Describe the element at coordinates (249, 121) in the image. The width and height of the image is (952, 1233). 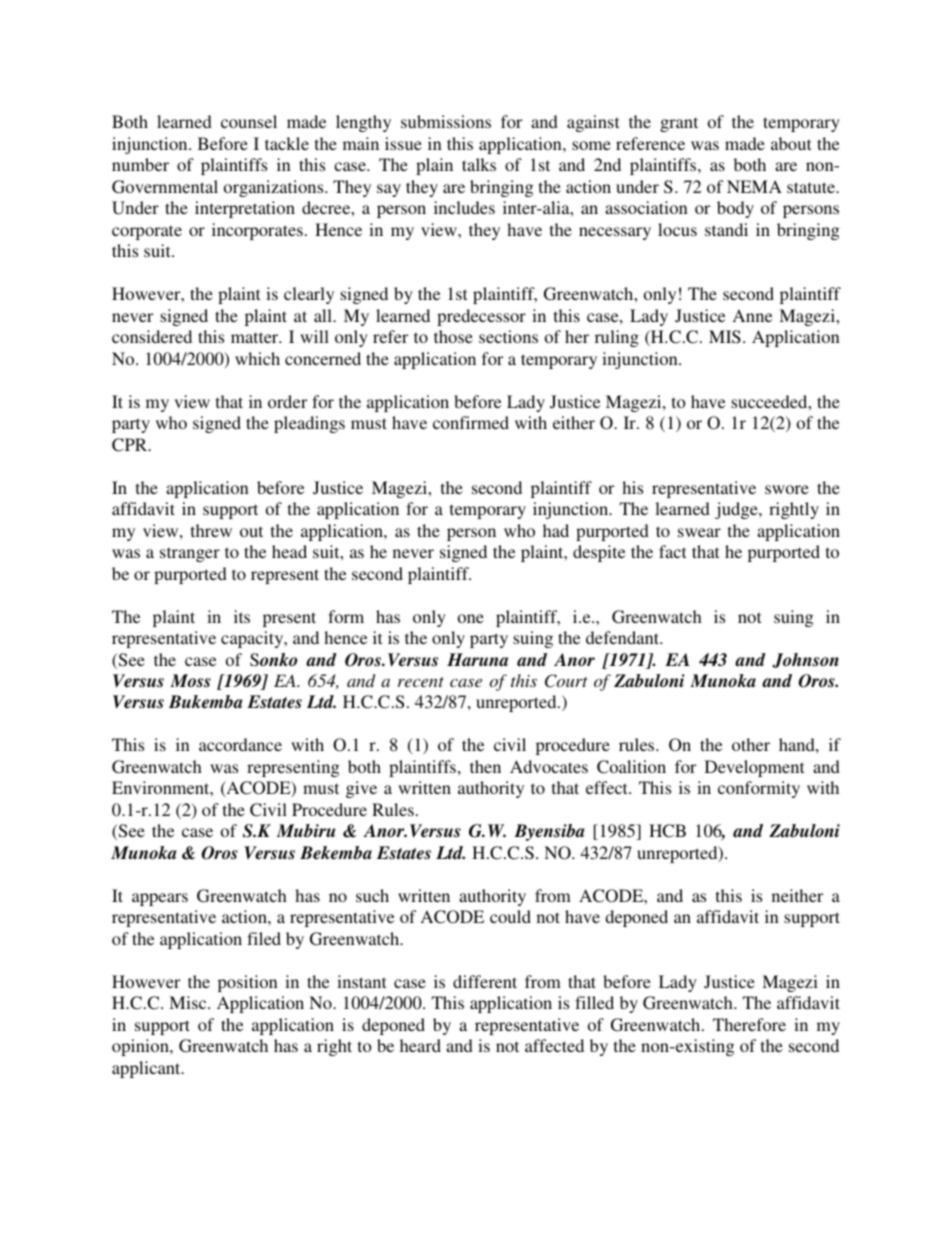
I see `counsel` at that location.
